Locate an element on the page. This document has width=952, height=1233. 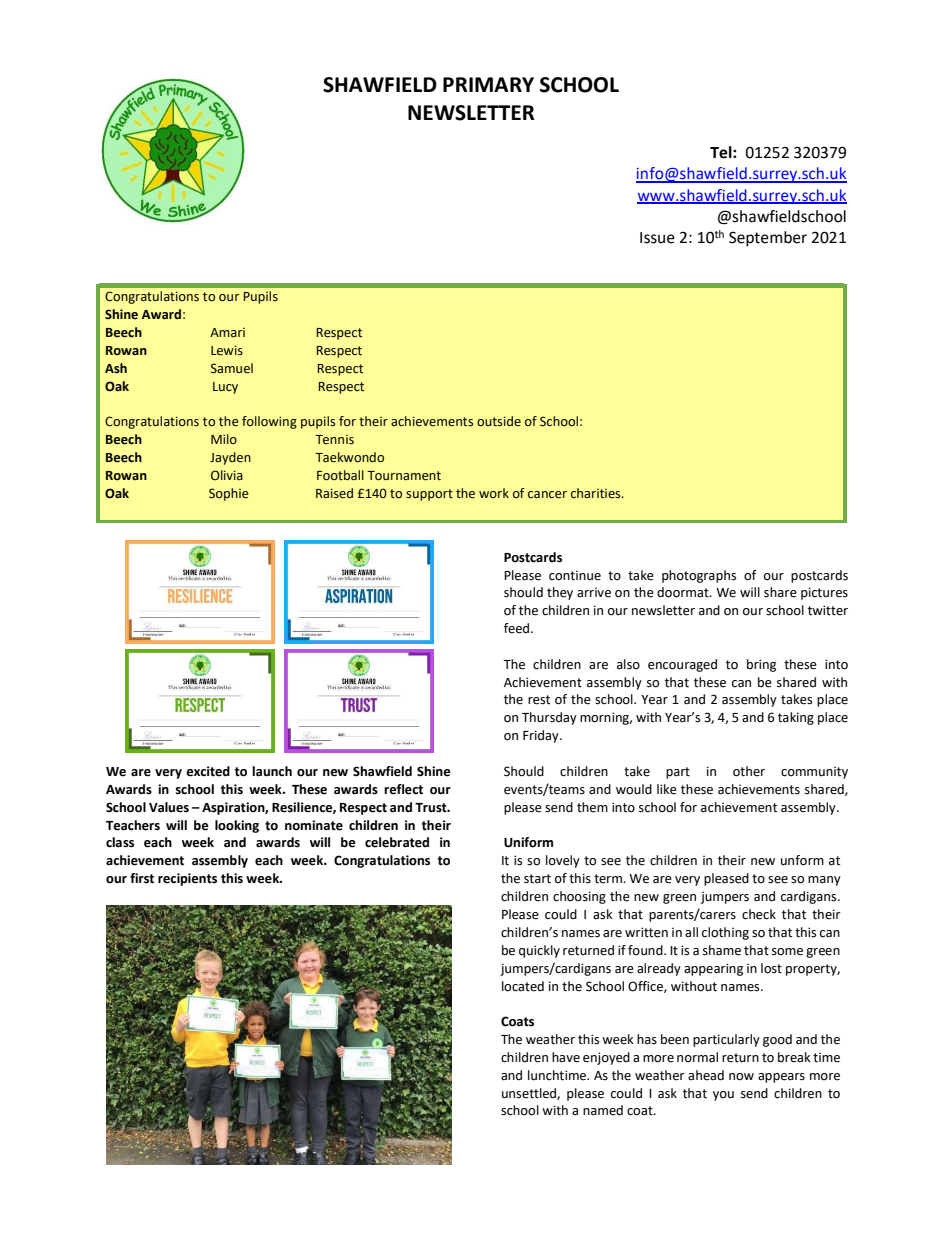
PRIMARY is located at coordinates (488, 84).
